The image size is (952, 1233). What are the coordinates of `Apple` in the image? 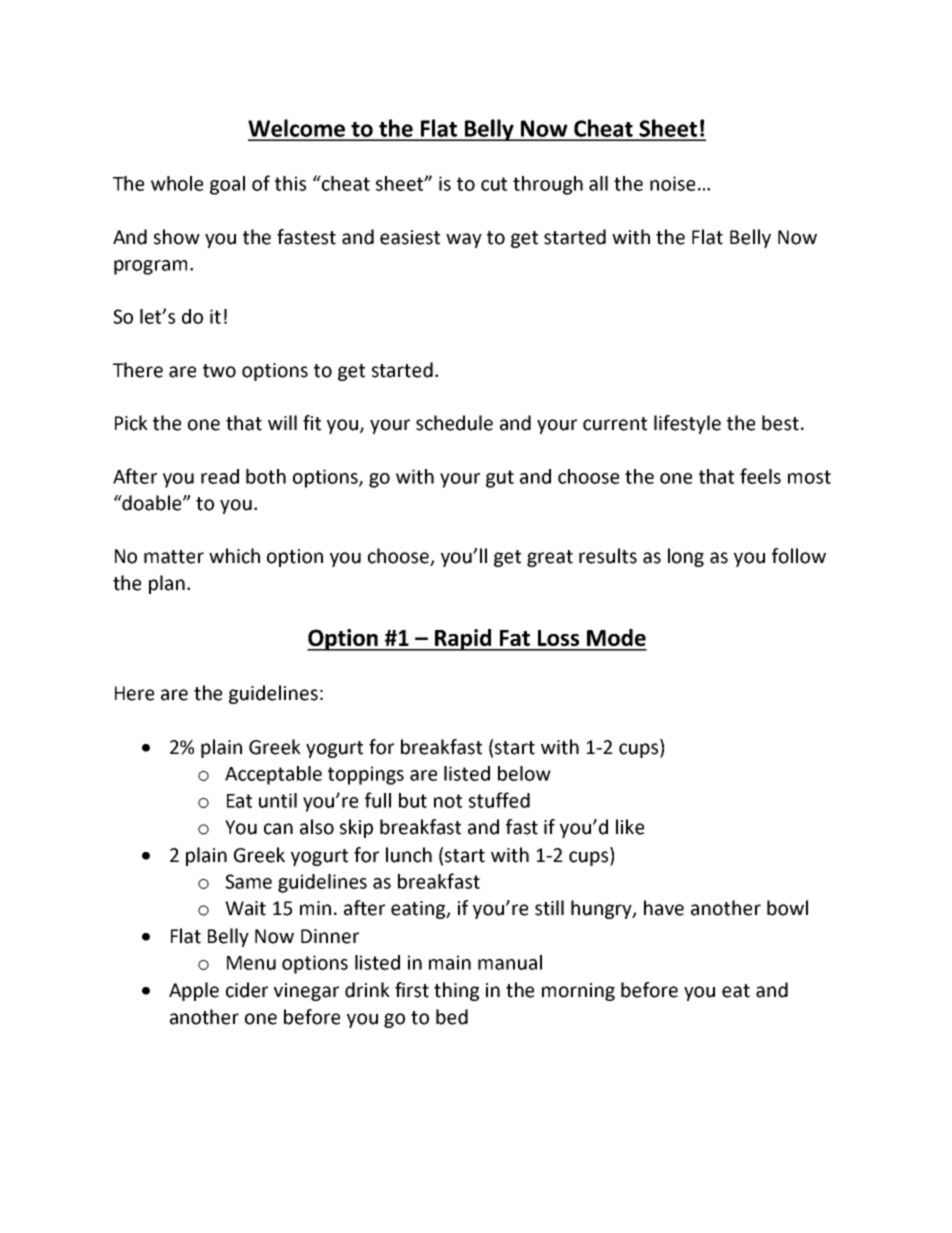 It's located at (194, 991).
